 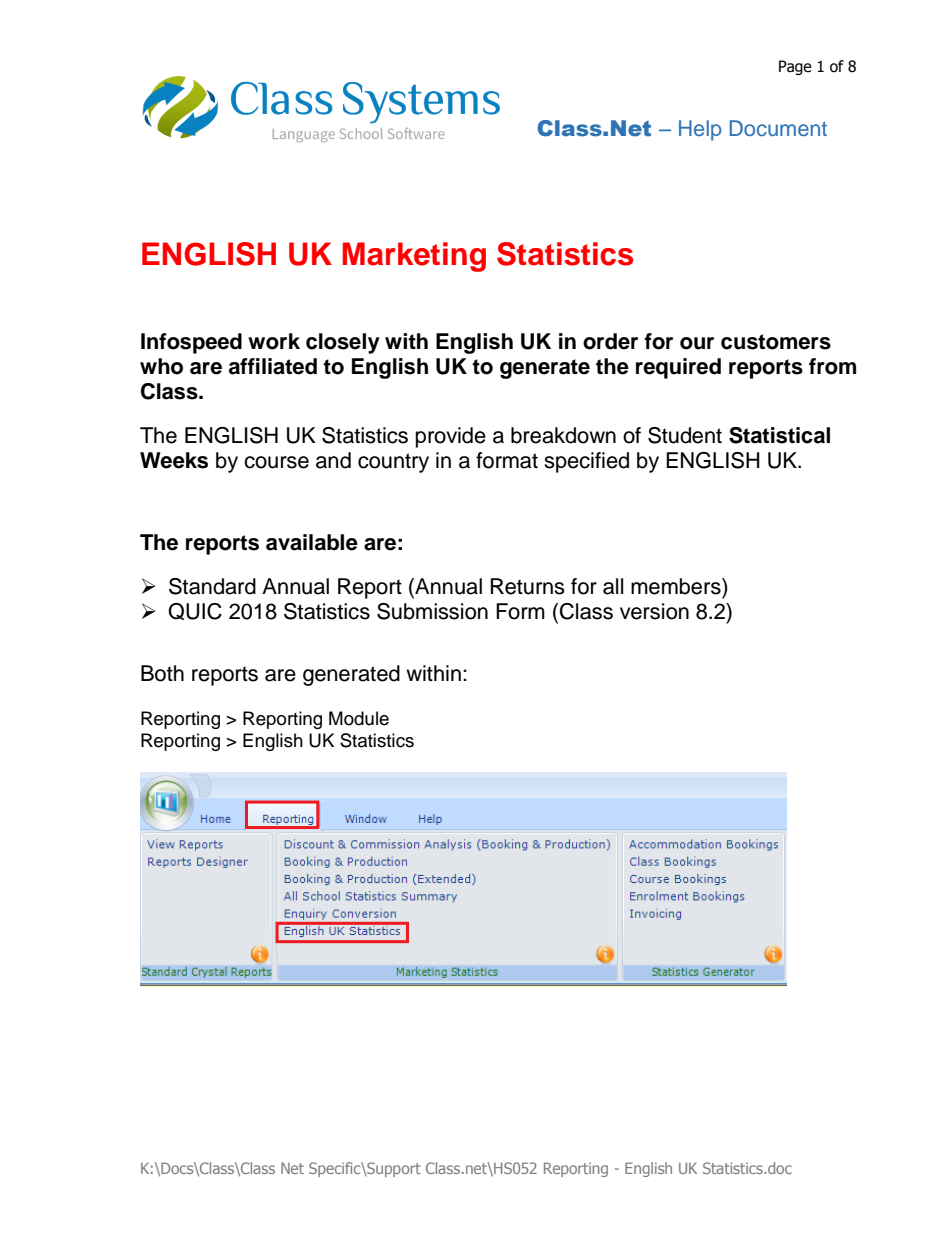 I want to click on customers, so click(x=776, y=342).
